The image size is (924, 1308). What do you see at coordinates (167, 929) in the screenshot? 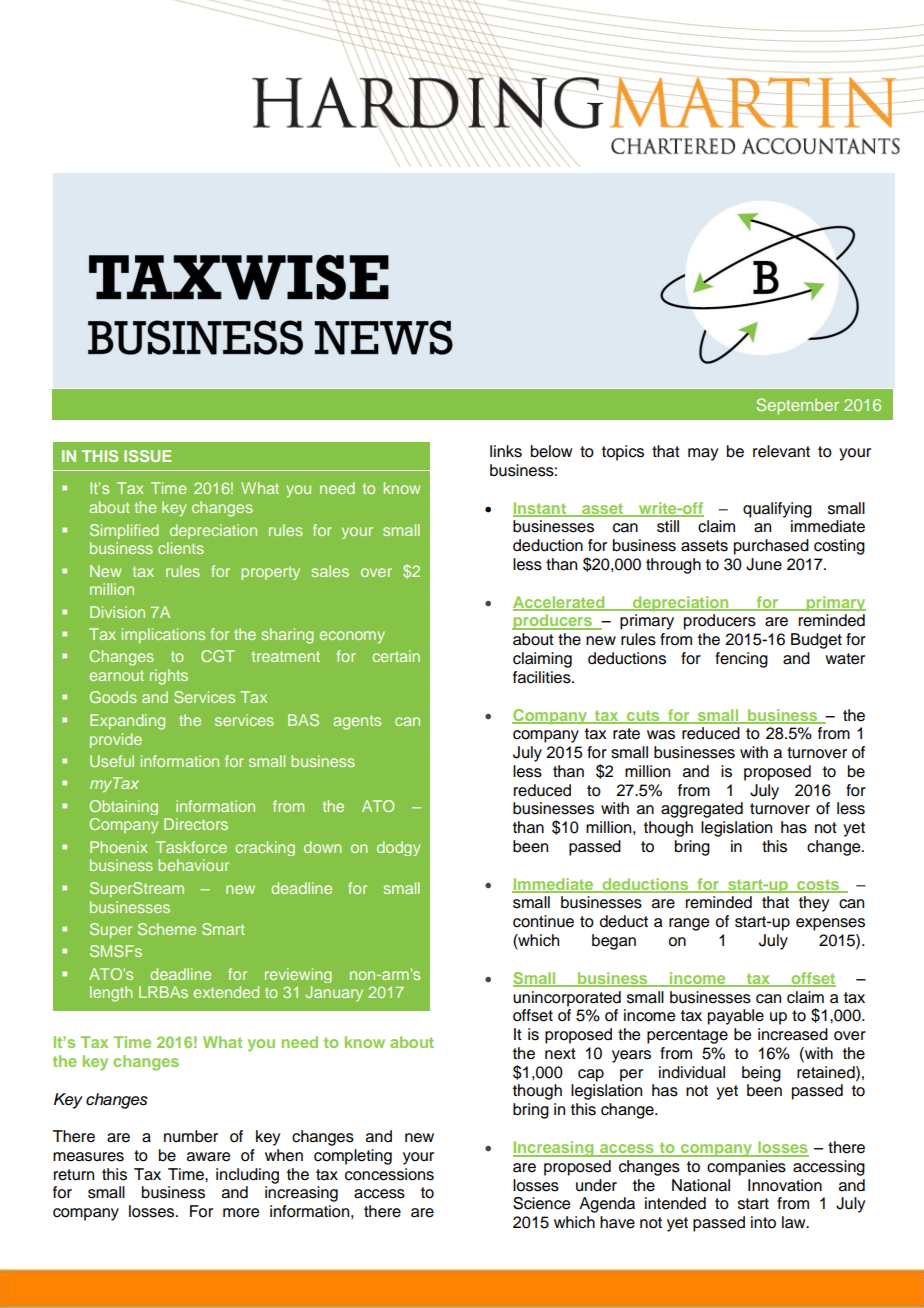
I see `Scheme` at bounding box center [167, 929].
